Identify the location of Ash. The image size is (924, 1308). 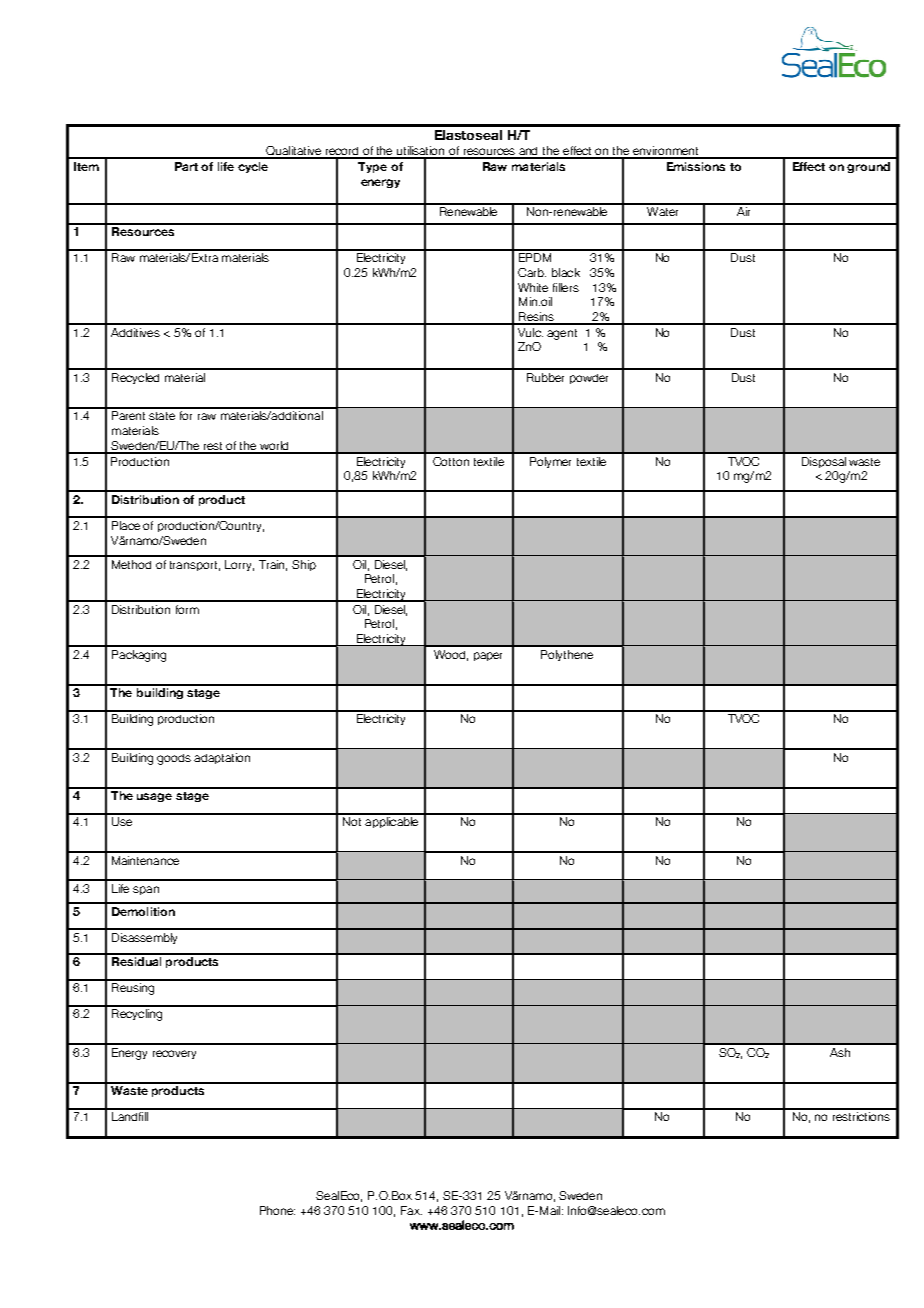
(840, 1052).
